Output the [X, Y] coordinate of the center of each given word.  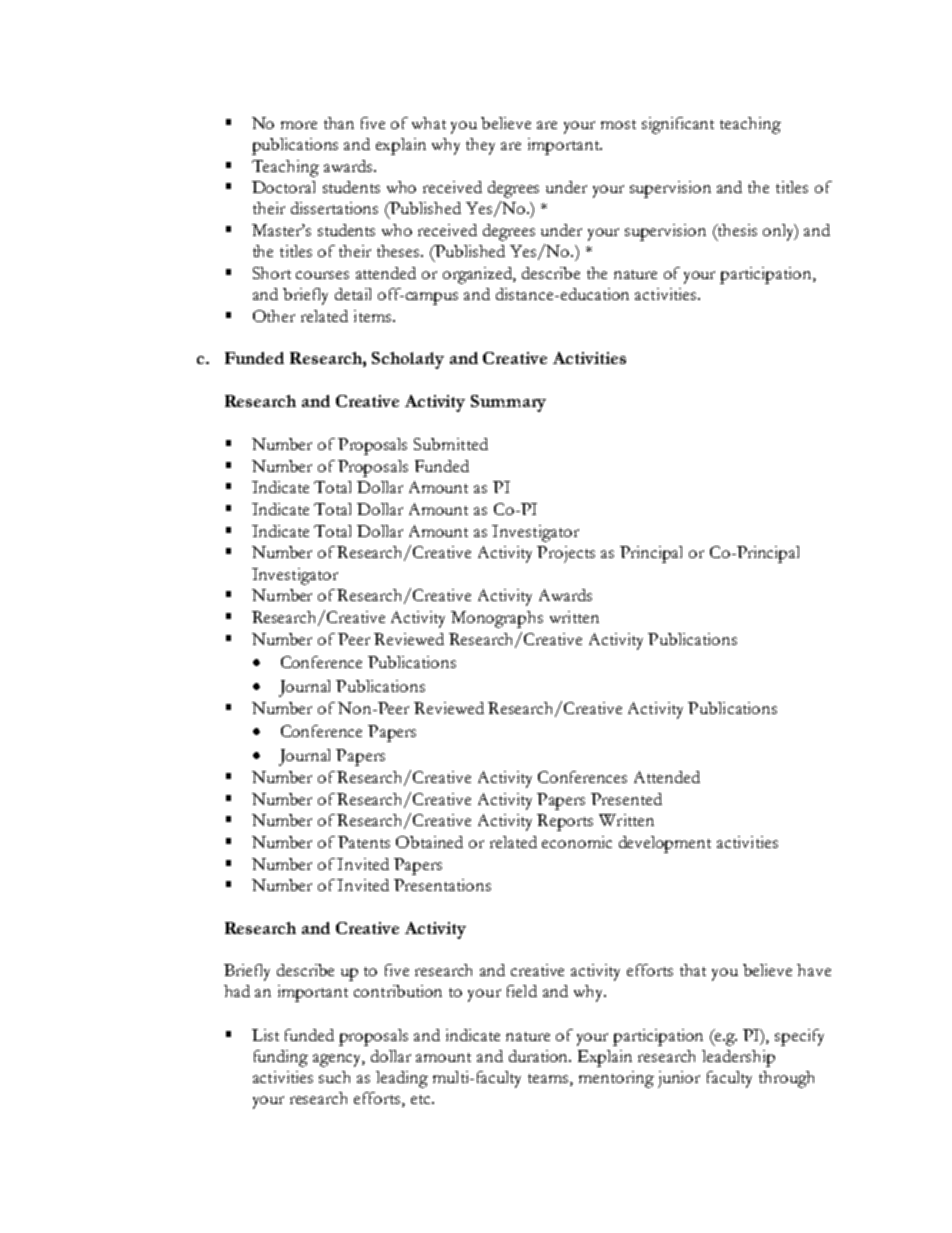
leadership [738, 1058]
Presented [626, 799]
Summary [508, 403]
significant [678, 125]
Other [274, 316]
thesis [736, 230]
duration [540, 1056]
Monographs [497, 619]
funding [281, 1058]
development [665, 844]
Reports [565, 822]
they [480, 146]
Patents [364, 842]
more [299, 125]
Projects [566, 554]
